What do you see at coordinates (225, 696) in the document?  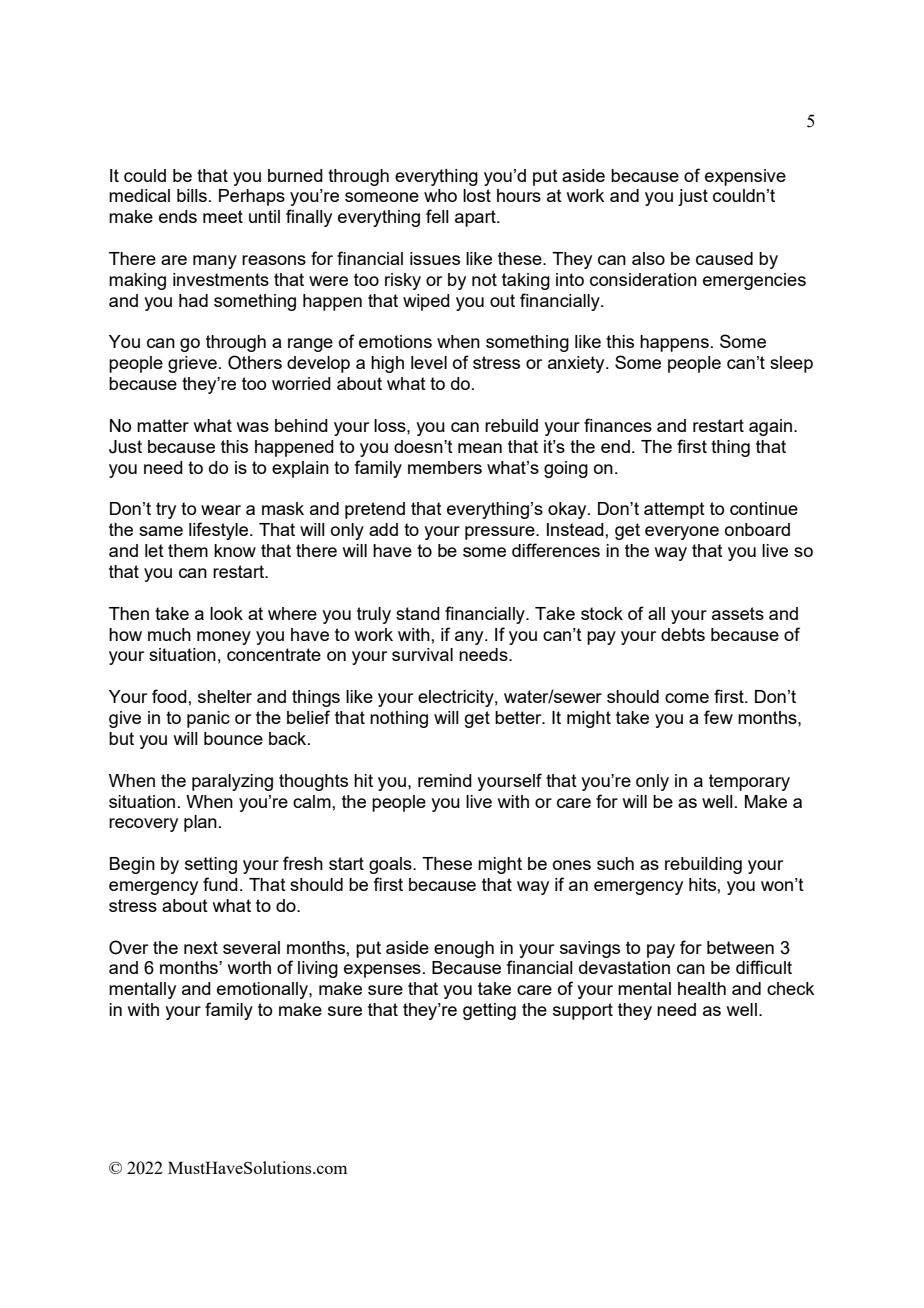 I see `shelter` at bounding box center [225, 696].
